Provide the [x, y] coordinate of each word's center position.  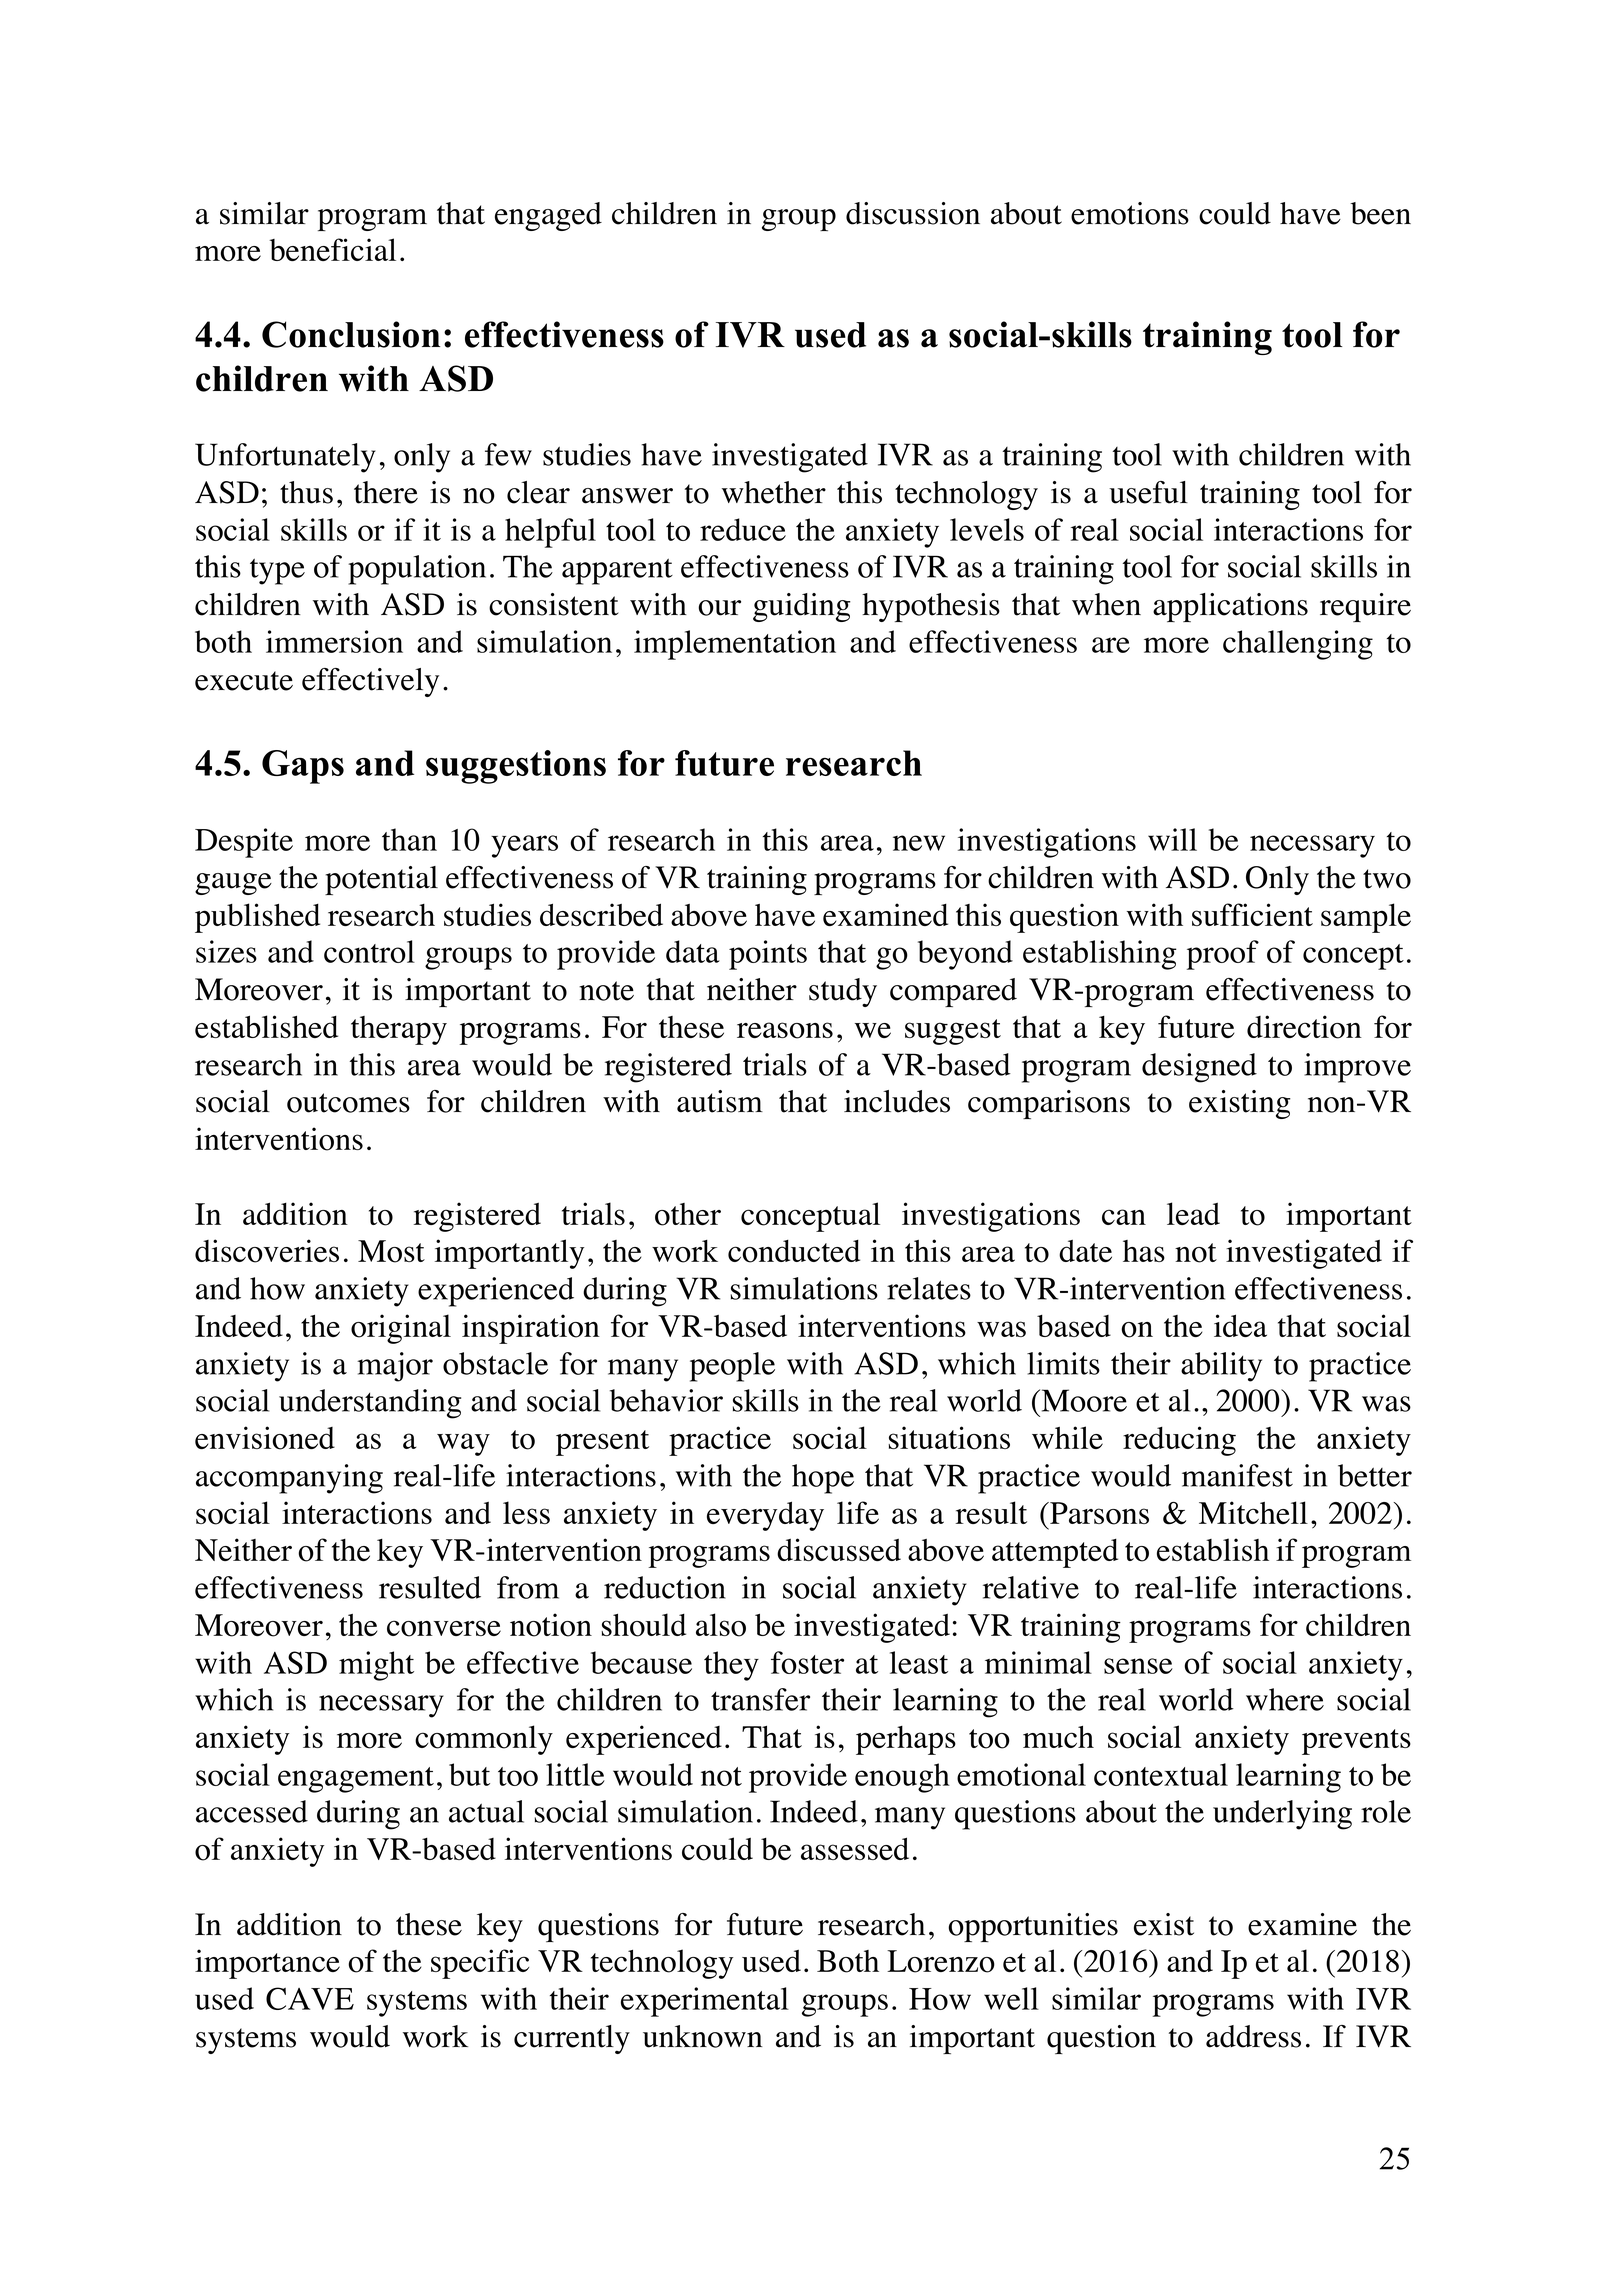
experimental [705, 2002]
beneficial [332, 249]
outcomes [348, 1103]
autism [720, 1101]
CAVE [310, 1998]
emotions [1130, 213]
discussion [913, 213]
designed [1199, 1068]
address [1253, 2036]
